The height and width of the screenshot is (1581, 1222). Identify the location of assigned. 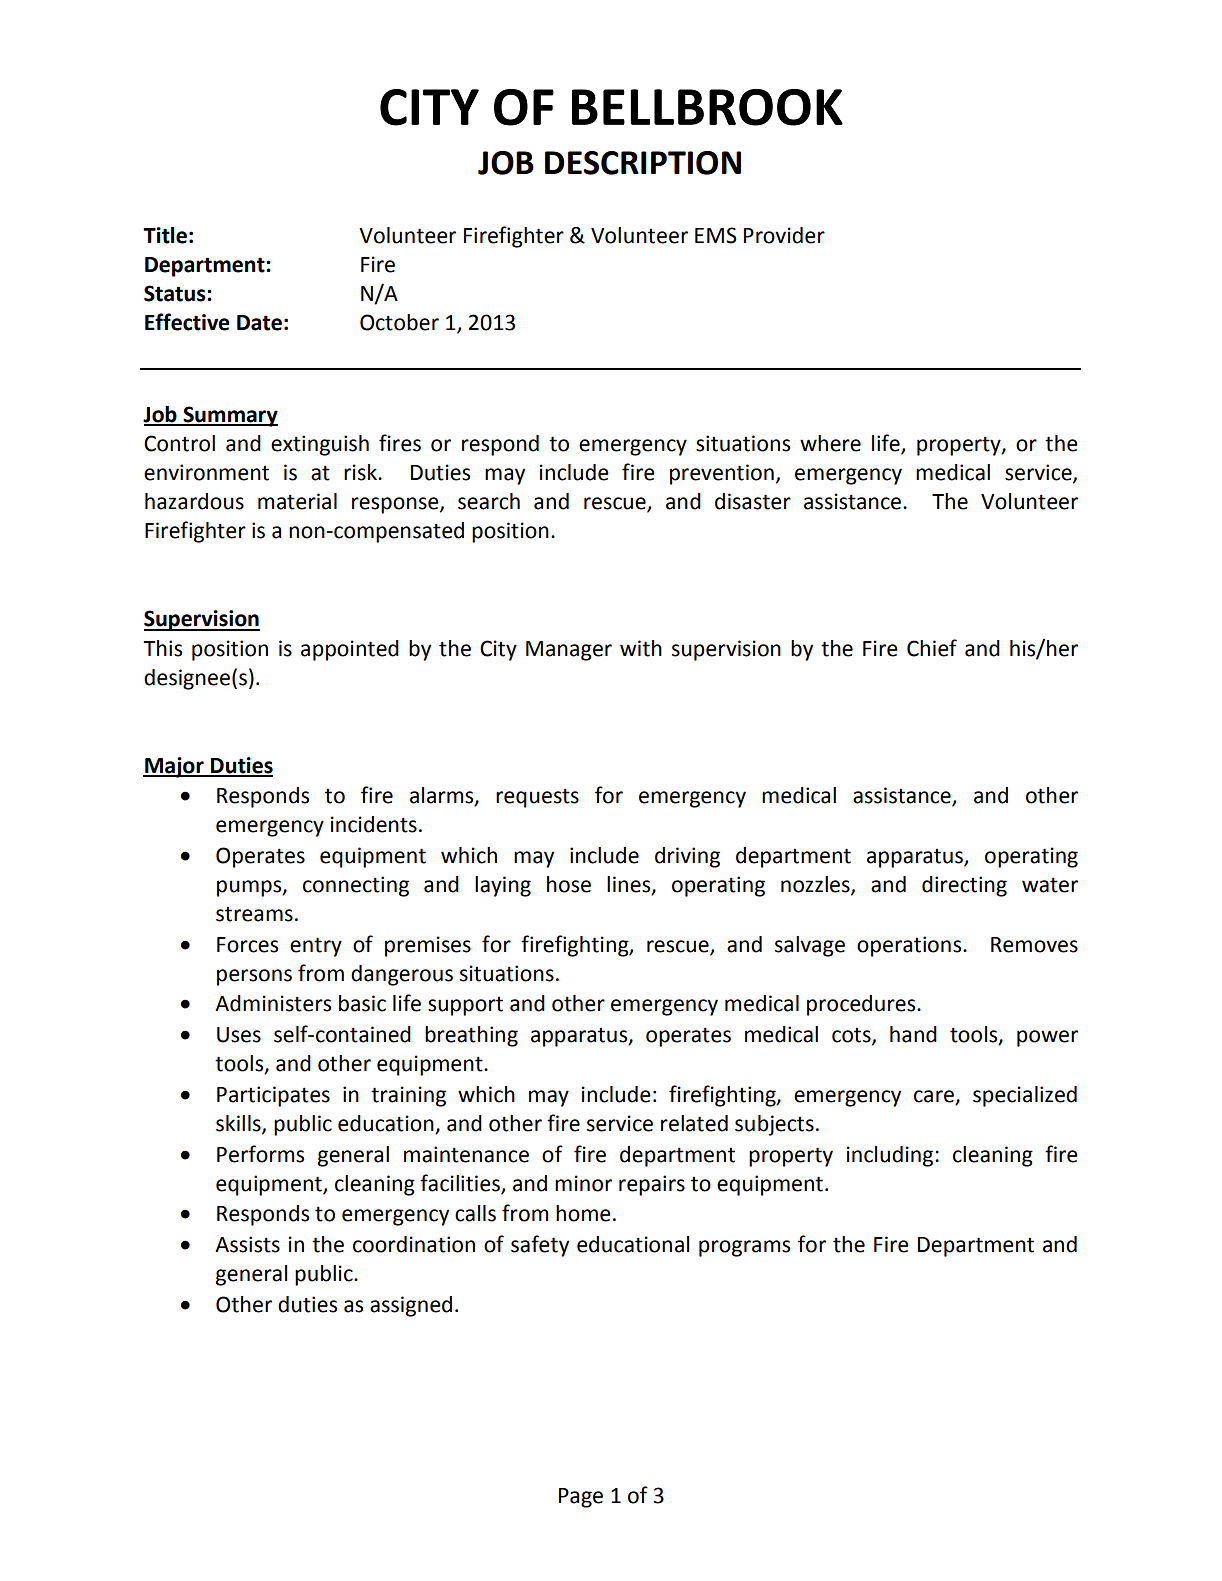
(411, 1306).
